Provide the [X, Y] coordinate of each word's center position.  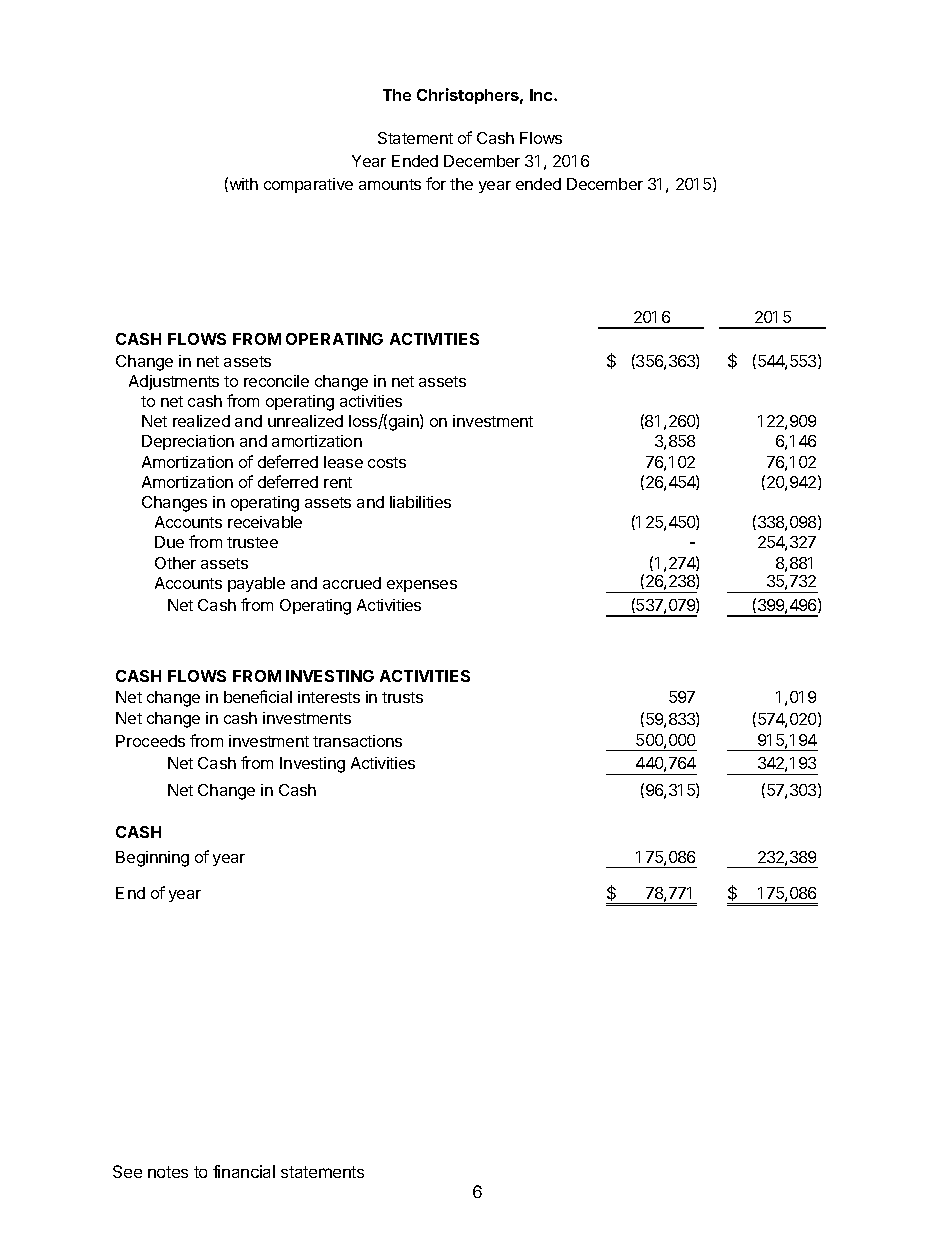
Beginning [152, 859]
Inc [542, 95]
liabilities [420, 502]
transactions [357, 741]
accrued [352, 583]
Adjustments [174, 382]
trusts [402, 697]
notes [168, 1172]
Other [175, 563]
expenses [422, 586]
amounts [390, 184]
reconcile [276, 381]
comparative [308, 185]
